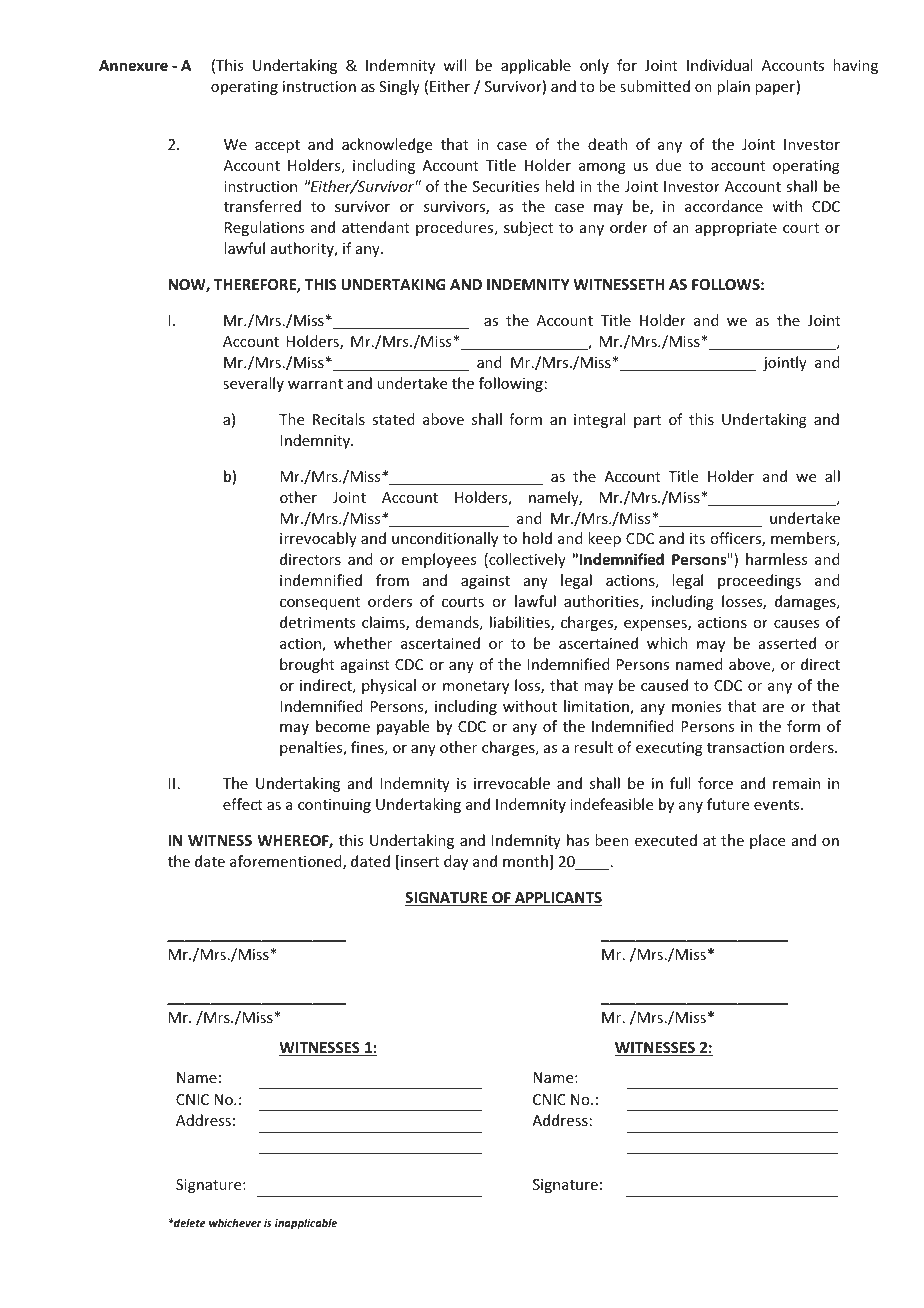 The height and width of the image is (1308, 924). I want to click on only, so click(594, 66).
